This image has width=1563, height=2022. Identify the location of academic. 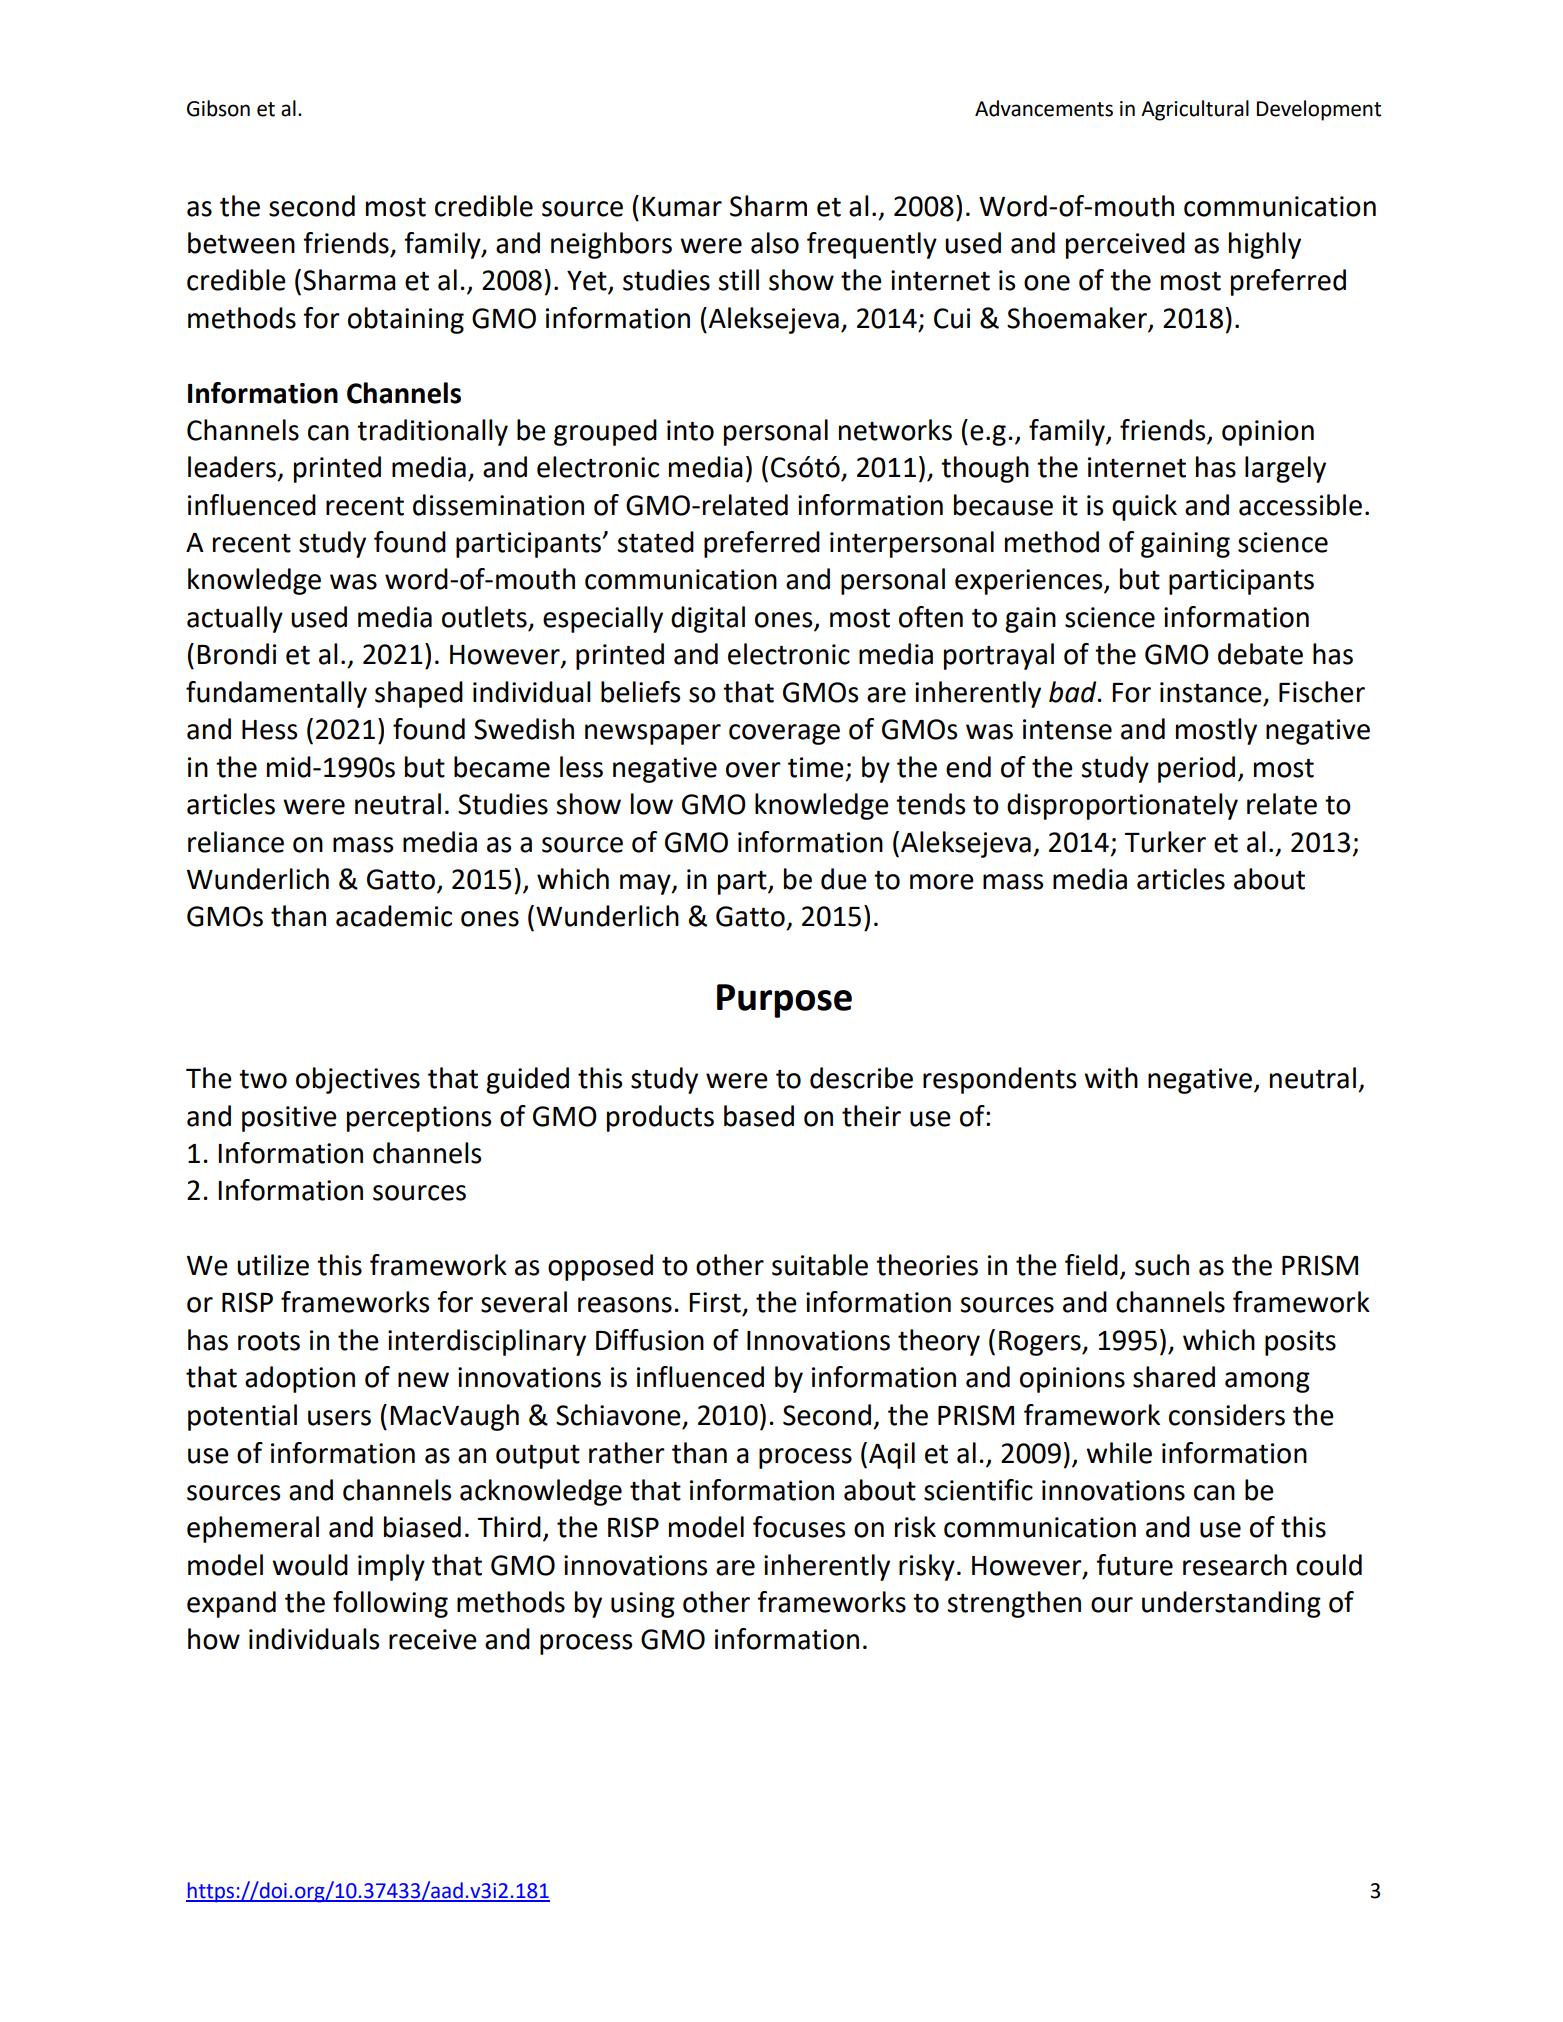
(394, 916).
